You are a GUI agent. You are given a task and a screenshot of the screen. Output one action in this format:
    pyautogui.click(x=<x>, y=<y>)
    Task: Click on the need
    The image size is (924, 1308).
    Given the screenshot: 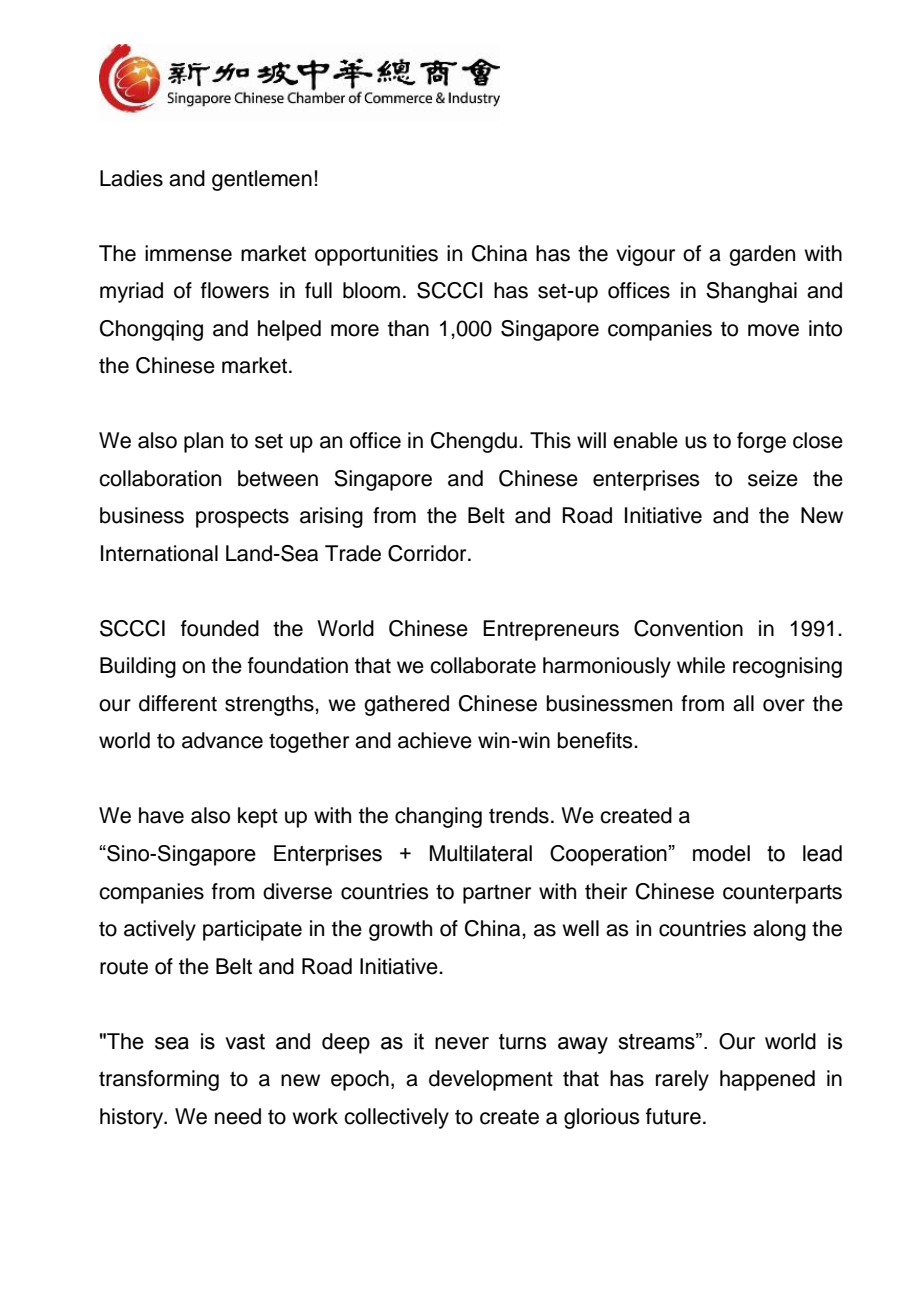 What is the action you would take?
    pyautogui.click(x=238, y=1116)
